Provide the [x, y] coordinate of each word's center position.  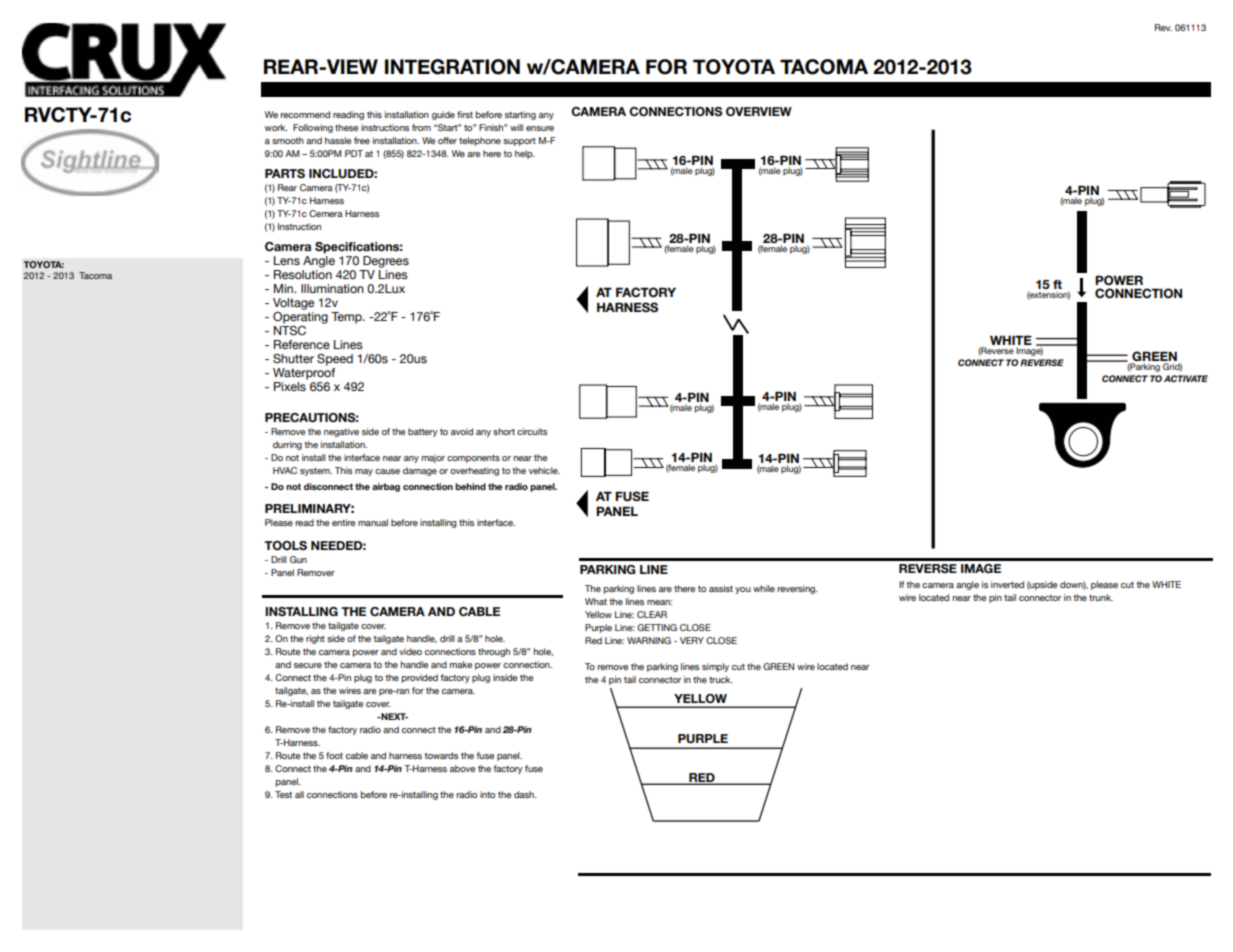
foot [334, 755]
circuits [532, 431]
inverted [1007, 584]
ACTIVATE [1186, 378]
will [516, 127]
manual [373, 522]
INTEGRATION [452, 67]
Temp [347, 318]
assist [721, 588]
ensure [540, 128]
